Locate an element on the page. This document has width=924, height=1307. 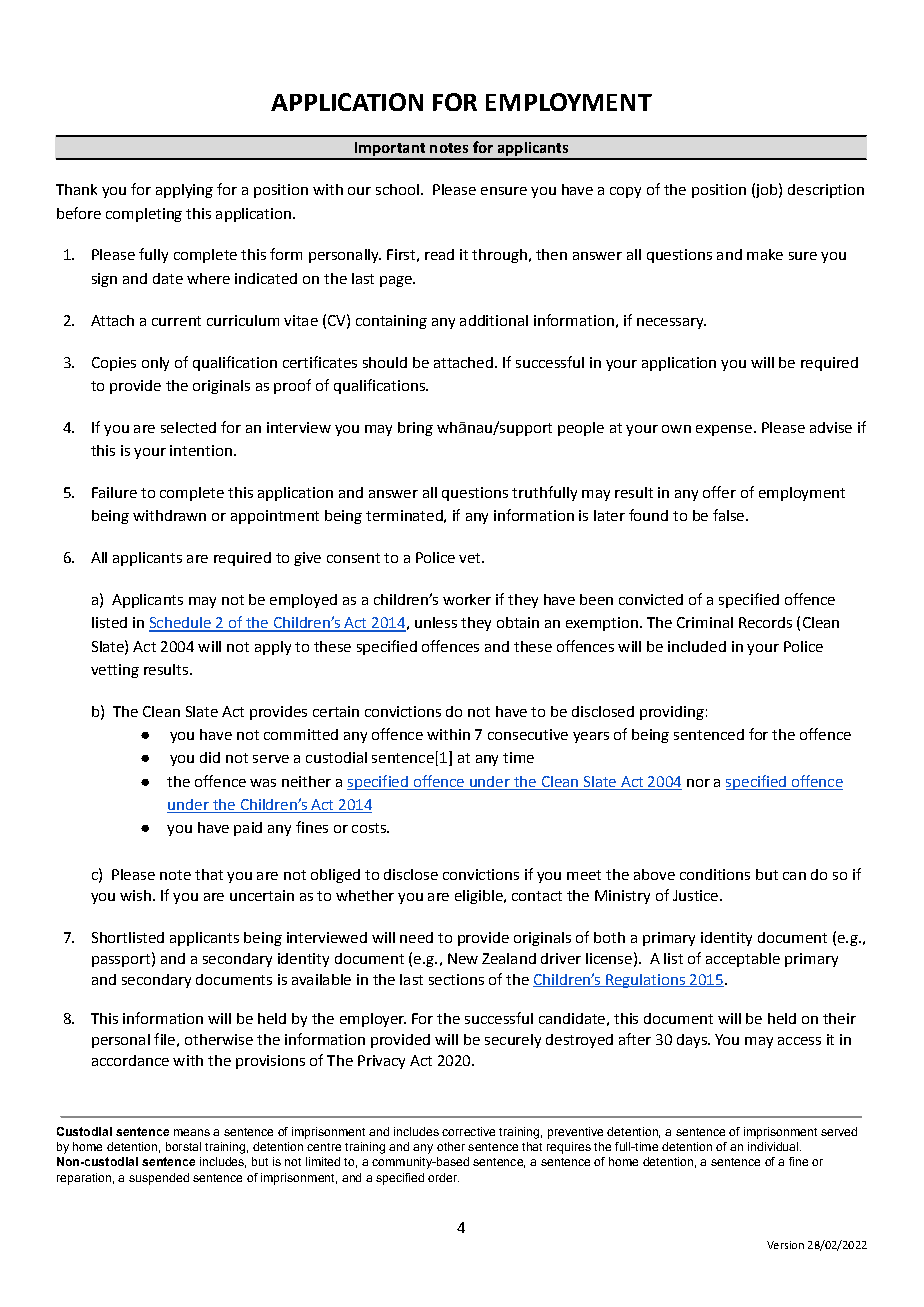
order is located at coordinates (443, 1177).
